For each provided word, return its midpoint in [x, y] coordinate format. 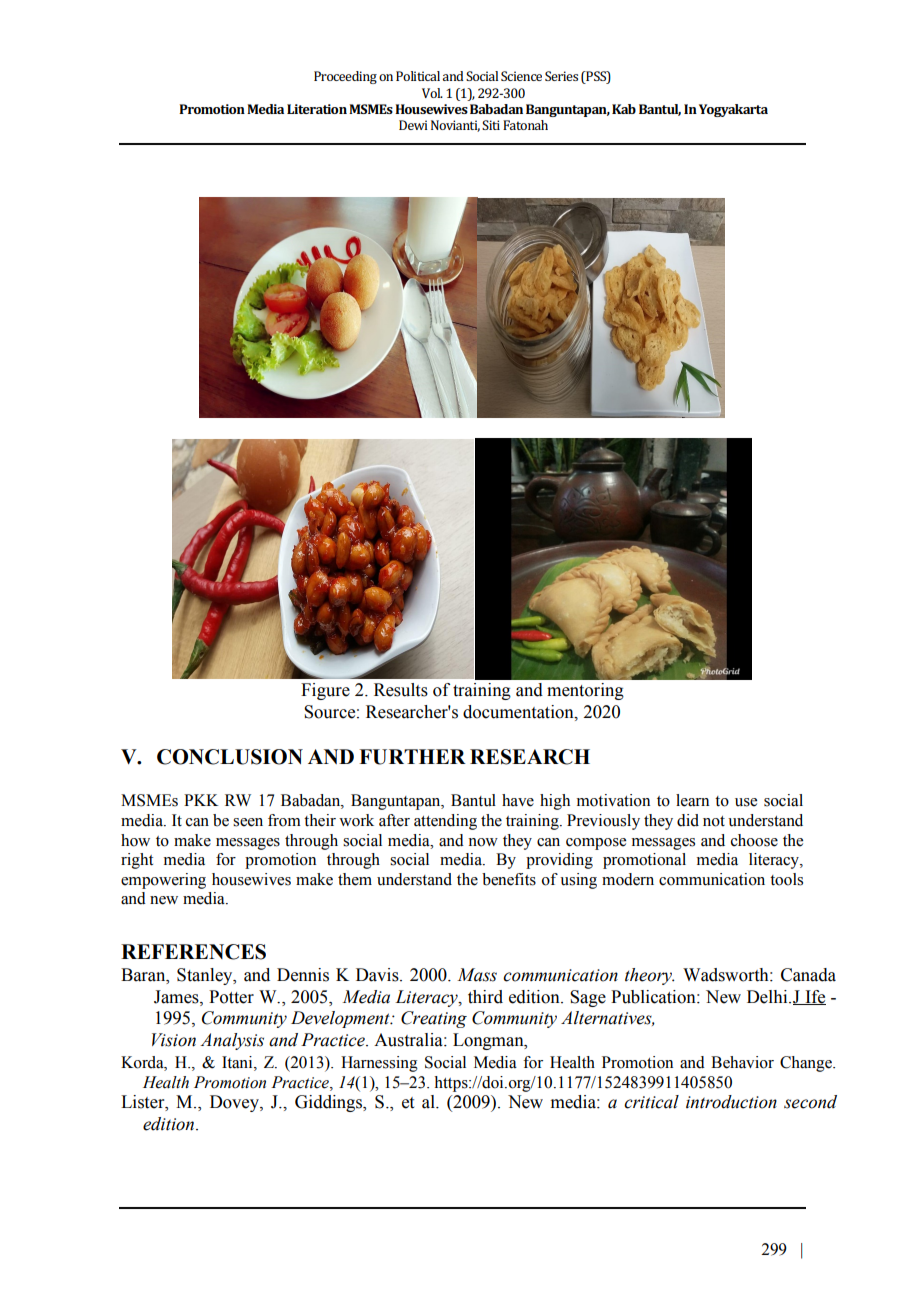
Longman [489, 1041]
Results [401, 690]
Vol [432, 93]
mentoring [585, 691]
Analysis [232, 1041]
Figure [325, 691]
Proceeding [345, 77]
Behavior [742, 1062]
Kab [624, 109]
